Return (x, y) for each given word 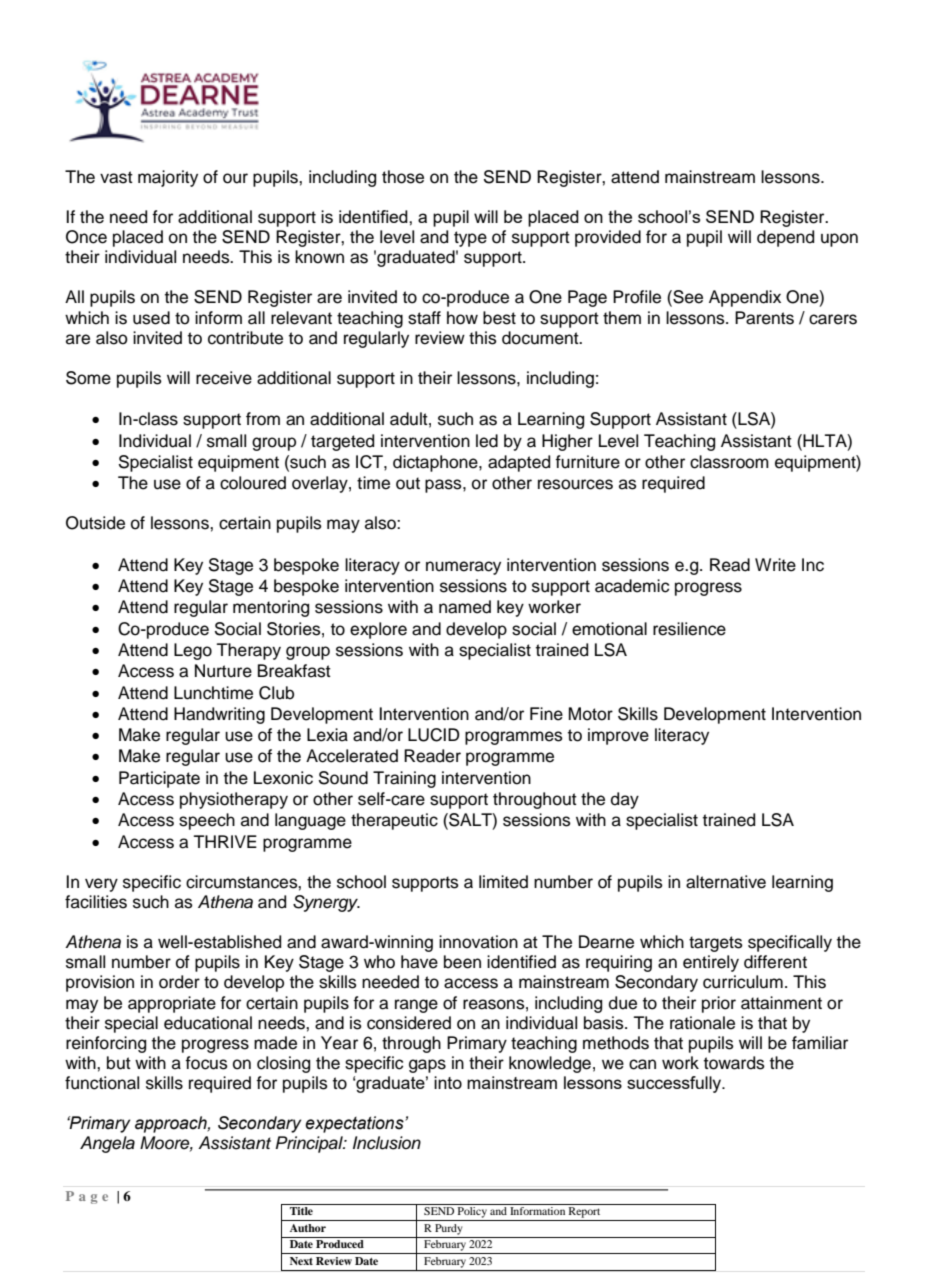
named (465, 607)
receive (224, 378)
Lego (193, 651)
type (470, 239)
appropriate (172, 1004)
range (416, 1006)
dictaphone (436, 463)
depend (785, 238)
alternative (726, 882)
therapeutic (394, 821)
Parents (764, 318)
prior (719, 1004)
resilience (689, 629)
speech (207, 821)
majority (168, 178)
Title (301, 1211)
